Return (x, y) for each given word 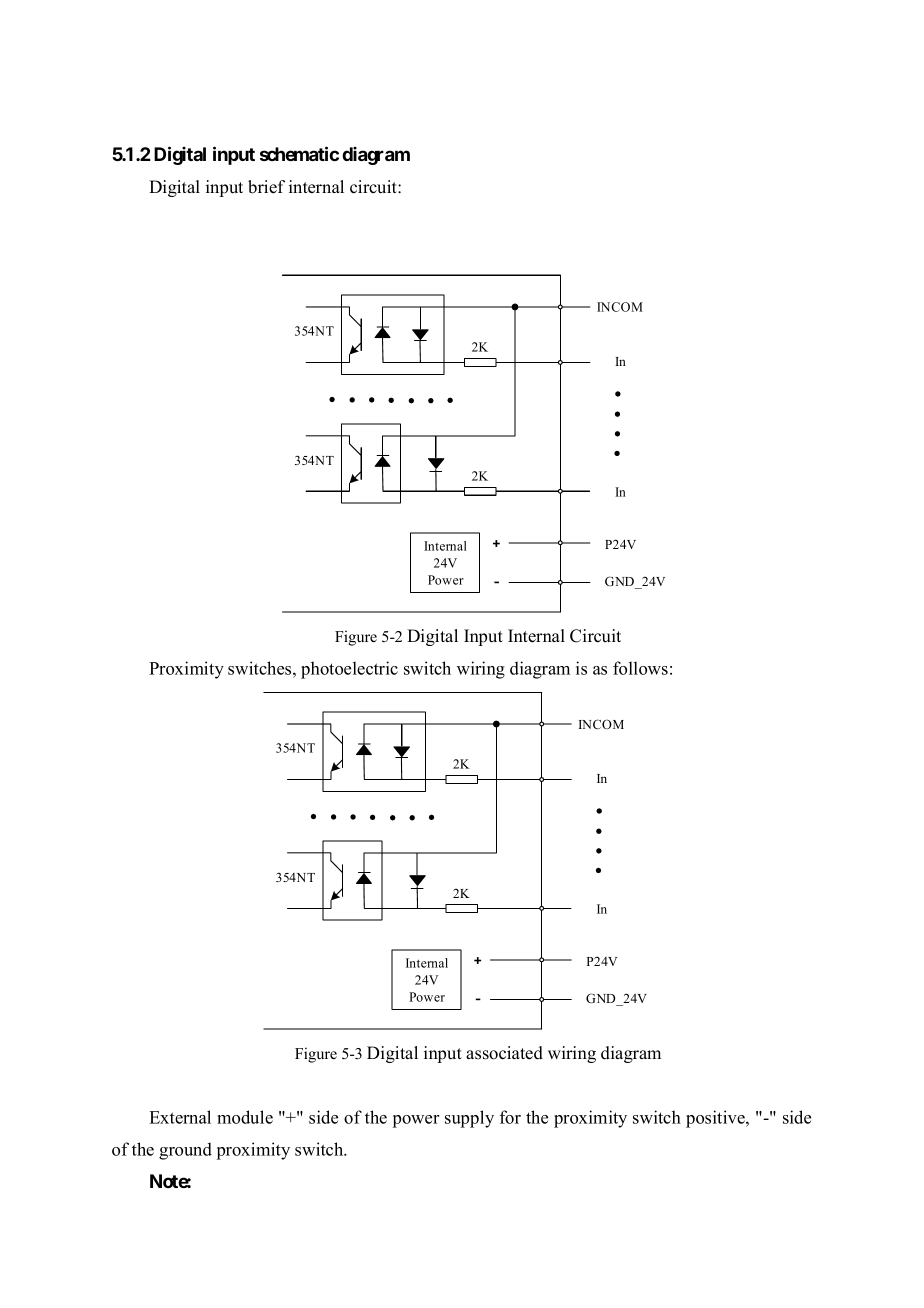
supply (469, 1119)
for (510, 1117)
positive (716, 1119)
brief (266, 187)
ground (185, 1151)
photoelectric (349, 670)
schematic (299, 153)
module (245, 1117)
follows (640, 668)
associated (504, 1053)
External (180, 1117)
